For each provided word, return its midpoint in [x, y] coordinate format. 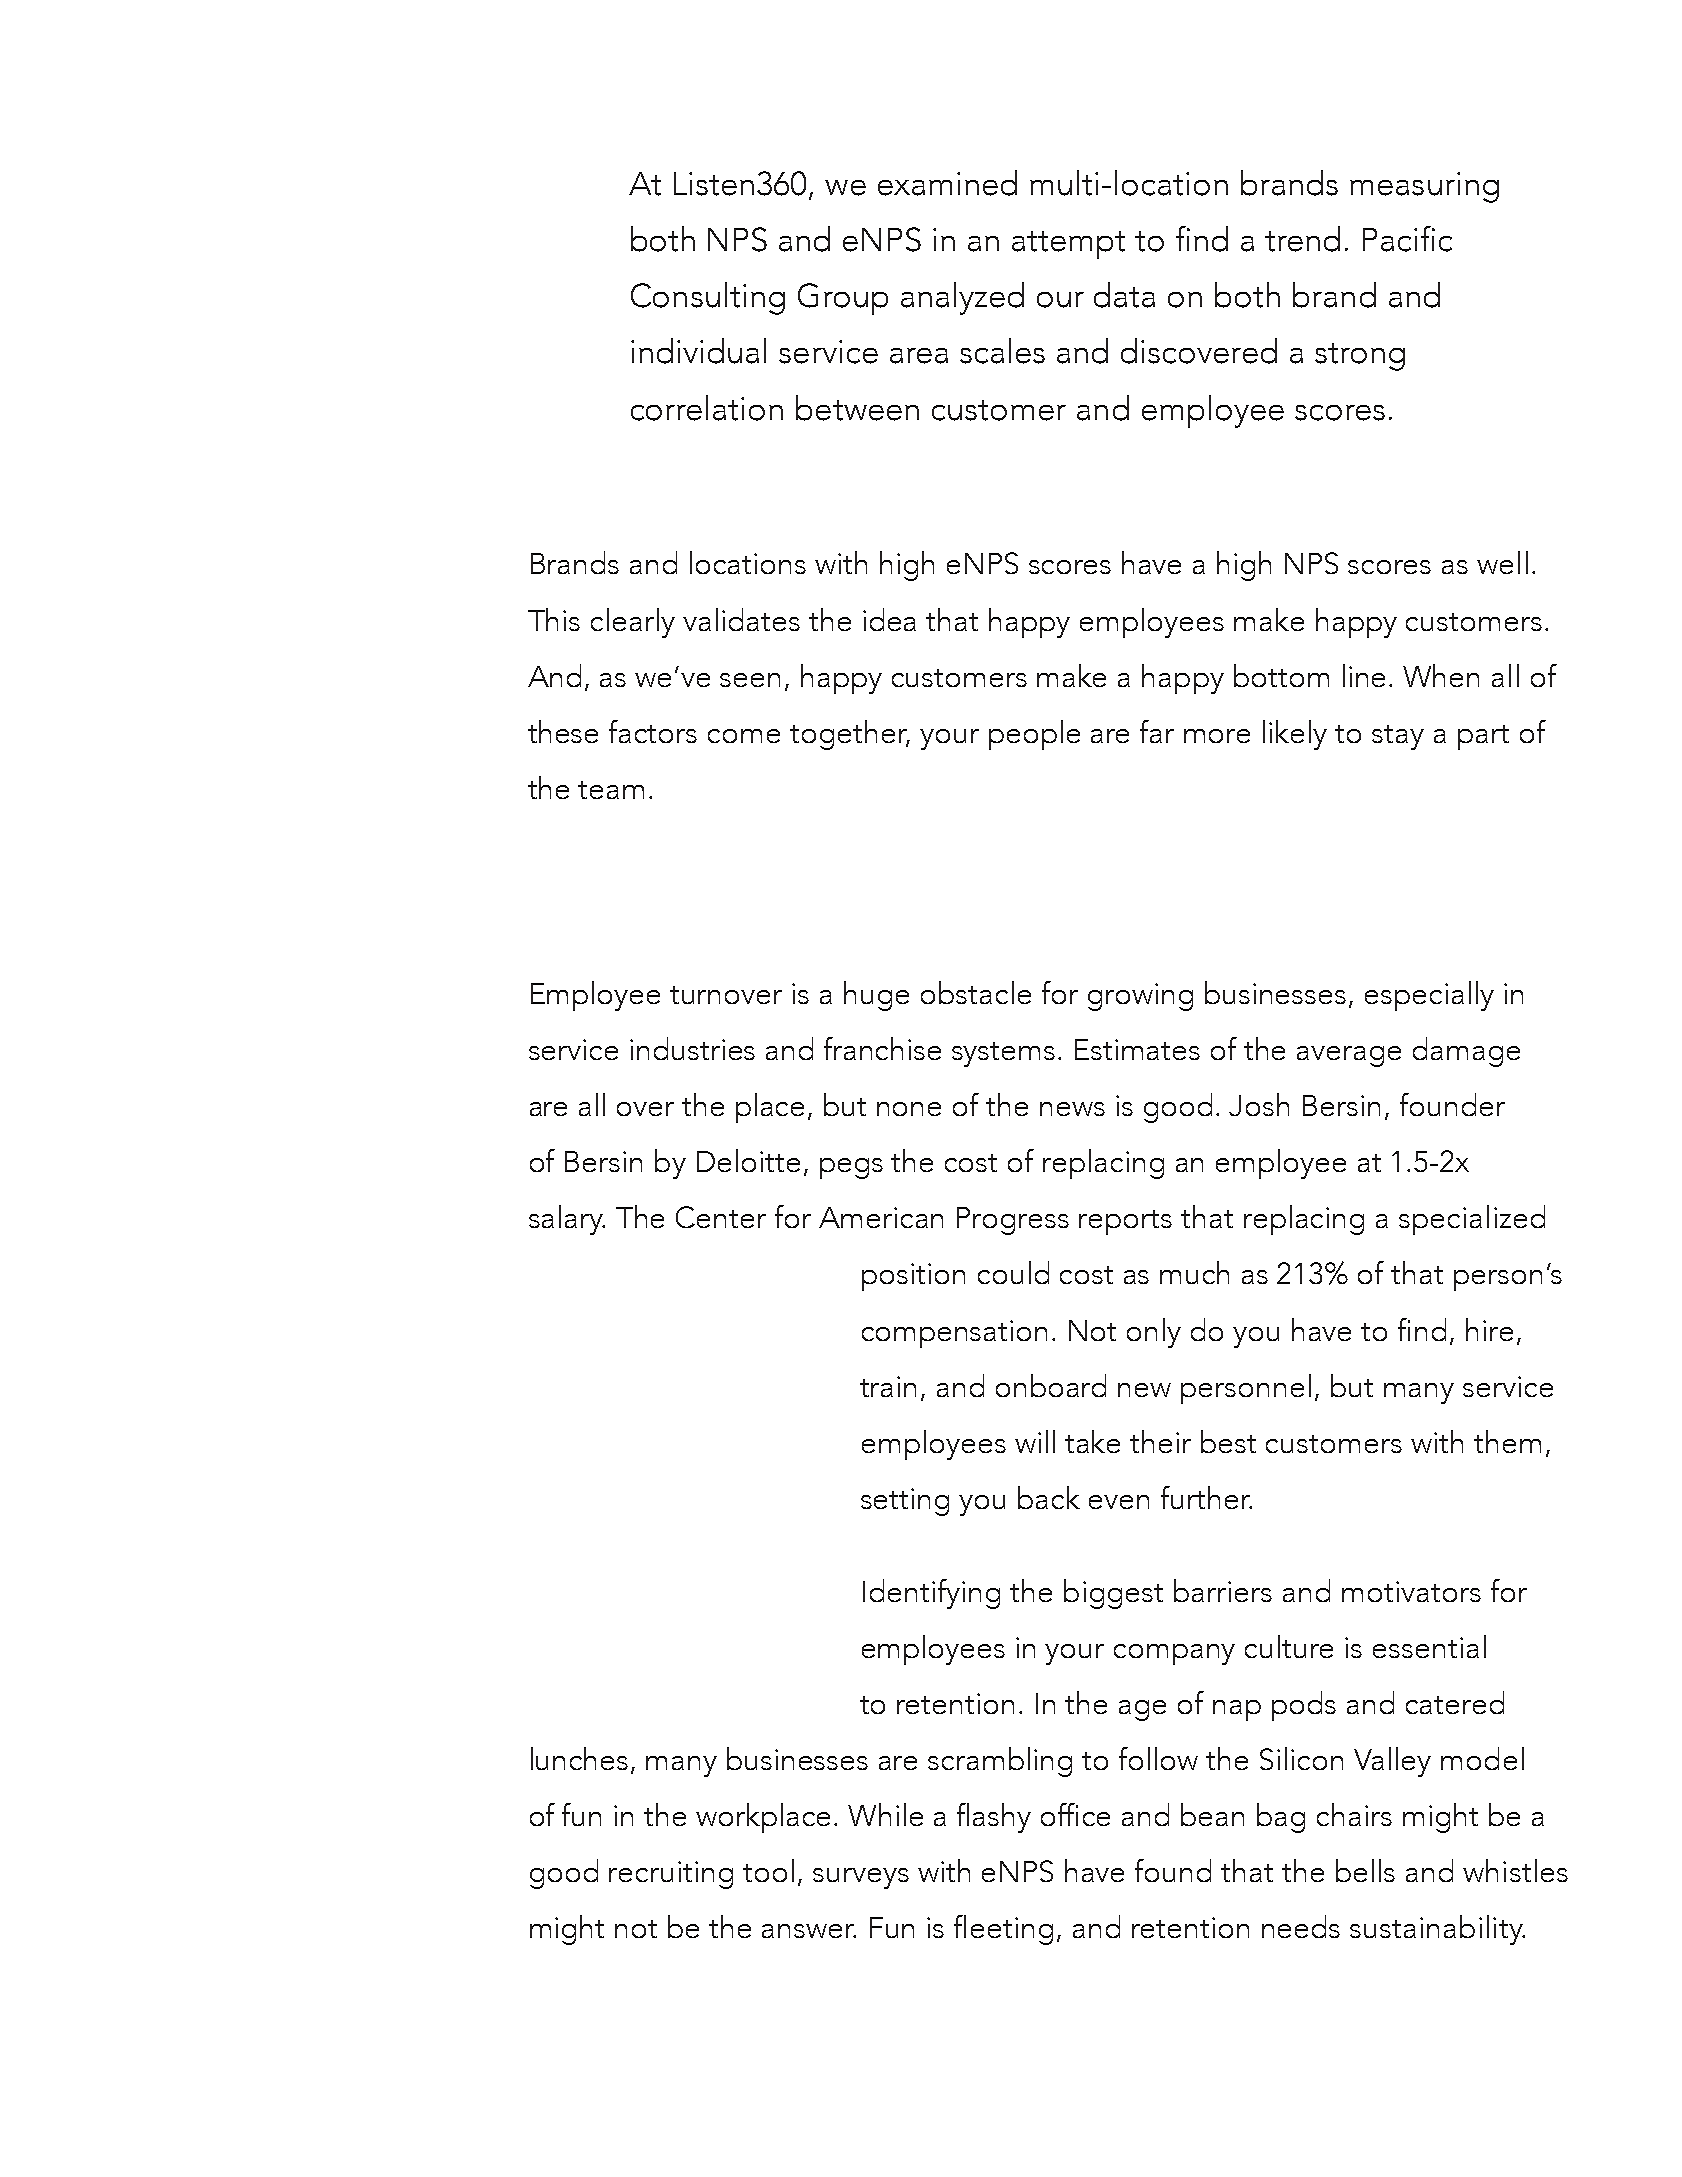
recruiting [671, 1875]
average [1349, 1056]
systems [1003, 1054]
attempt [1068, 245]
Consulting [708, 298]
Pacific [1407, 239]
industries [692, 1048]
